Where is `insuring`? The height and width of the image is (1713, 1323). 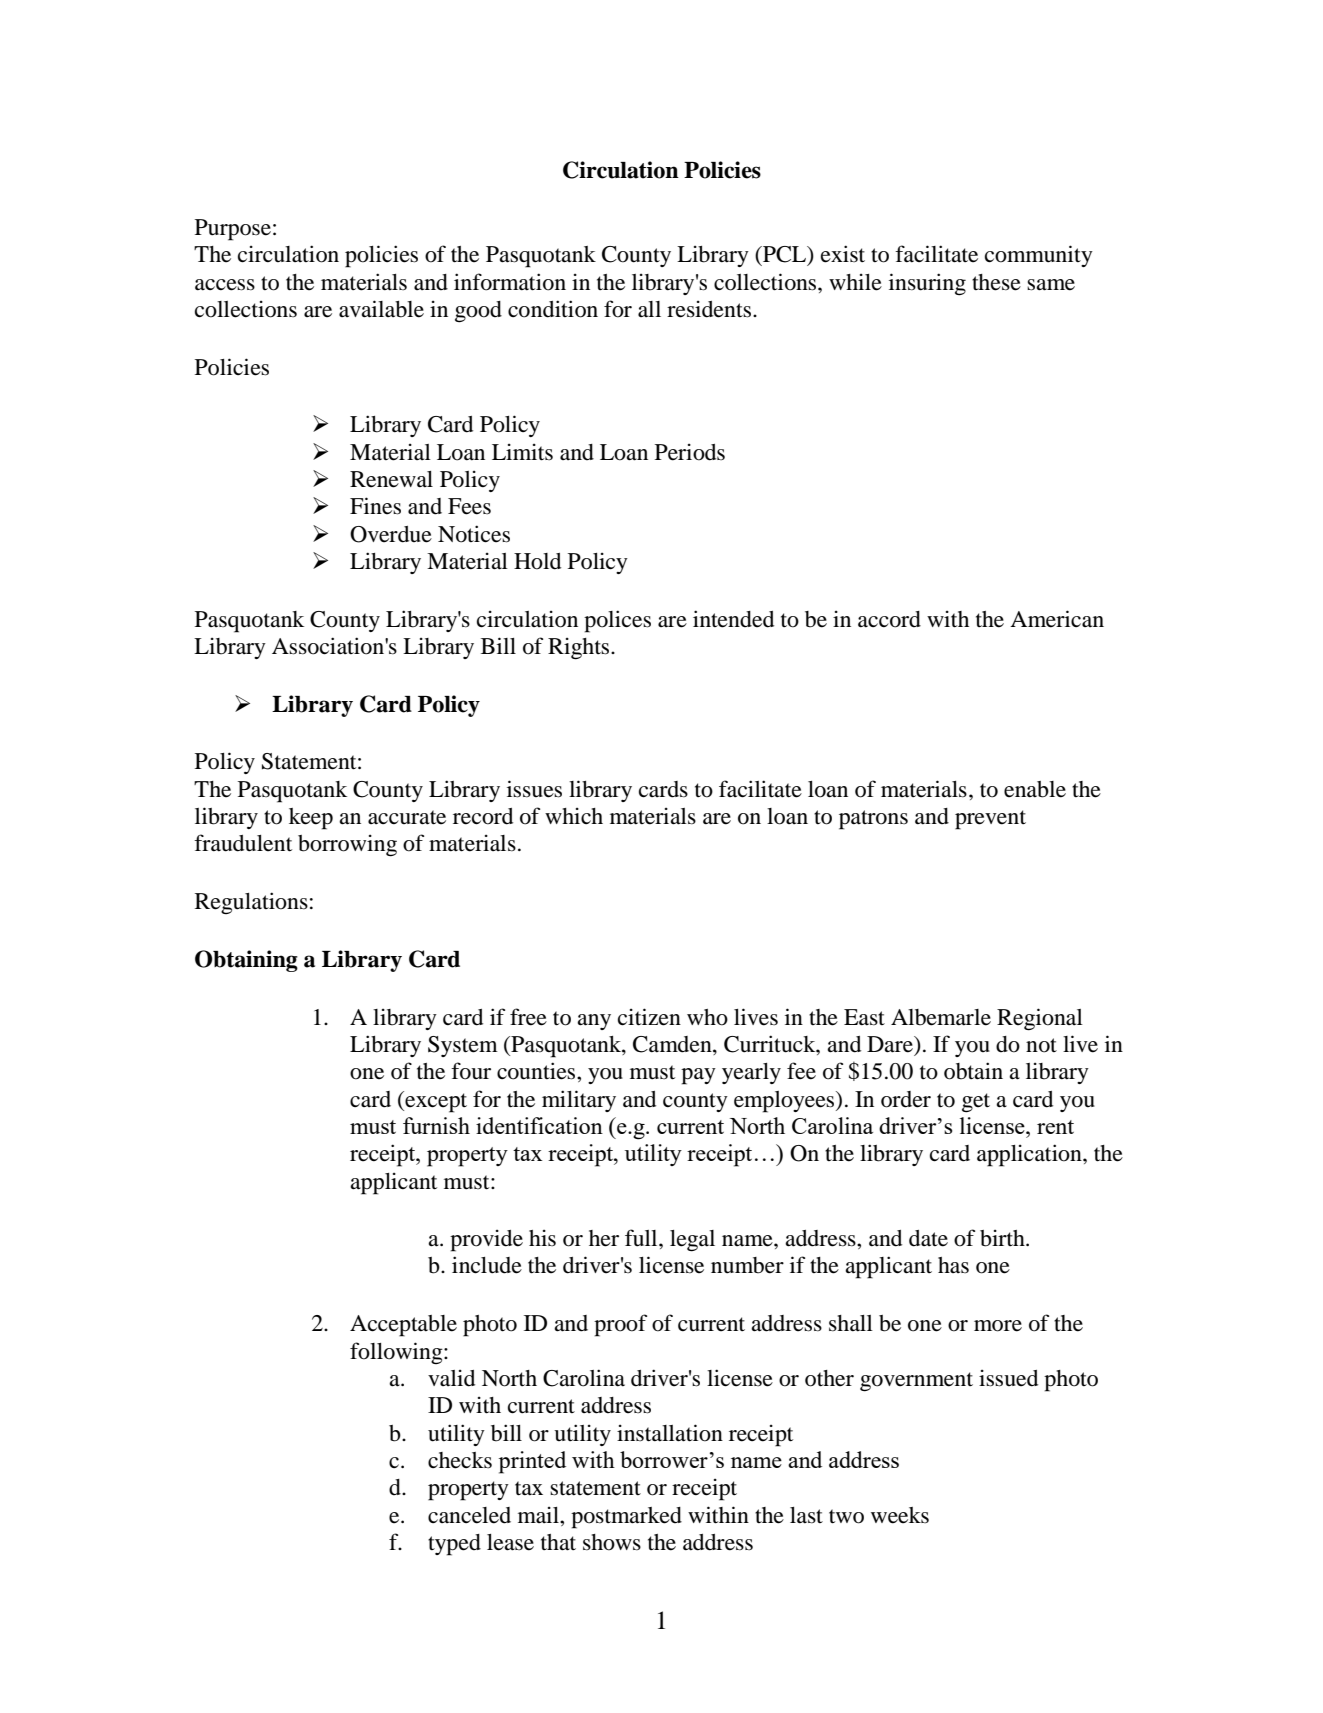
insuring is located at coordinates (927, 284).
